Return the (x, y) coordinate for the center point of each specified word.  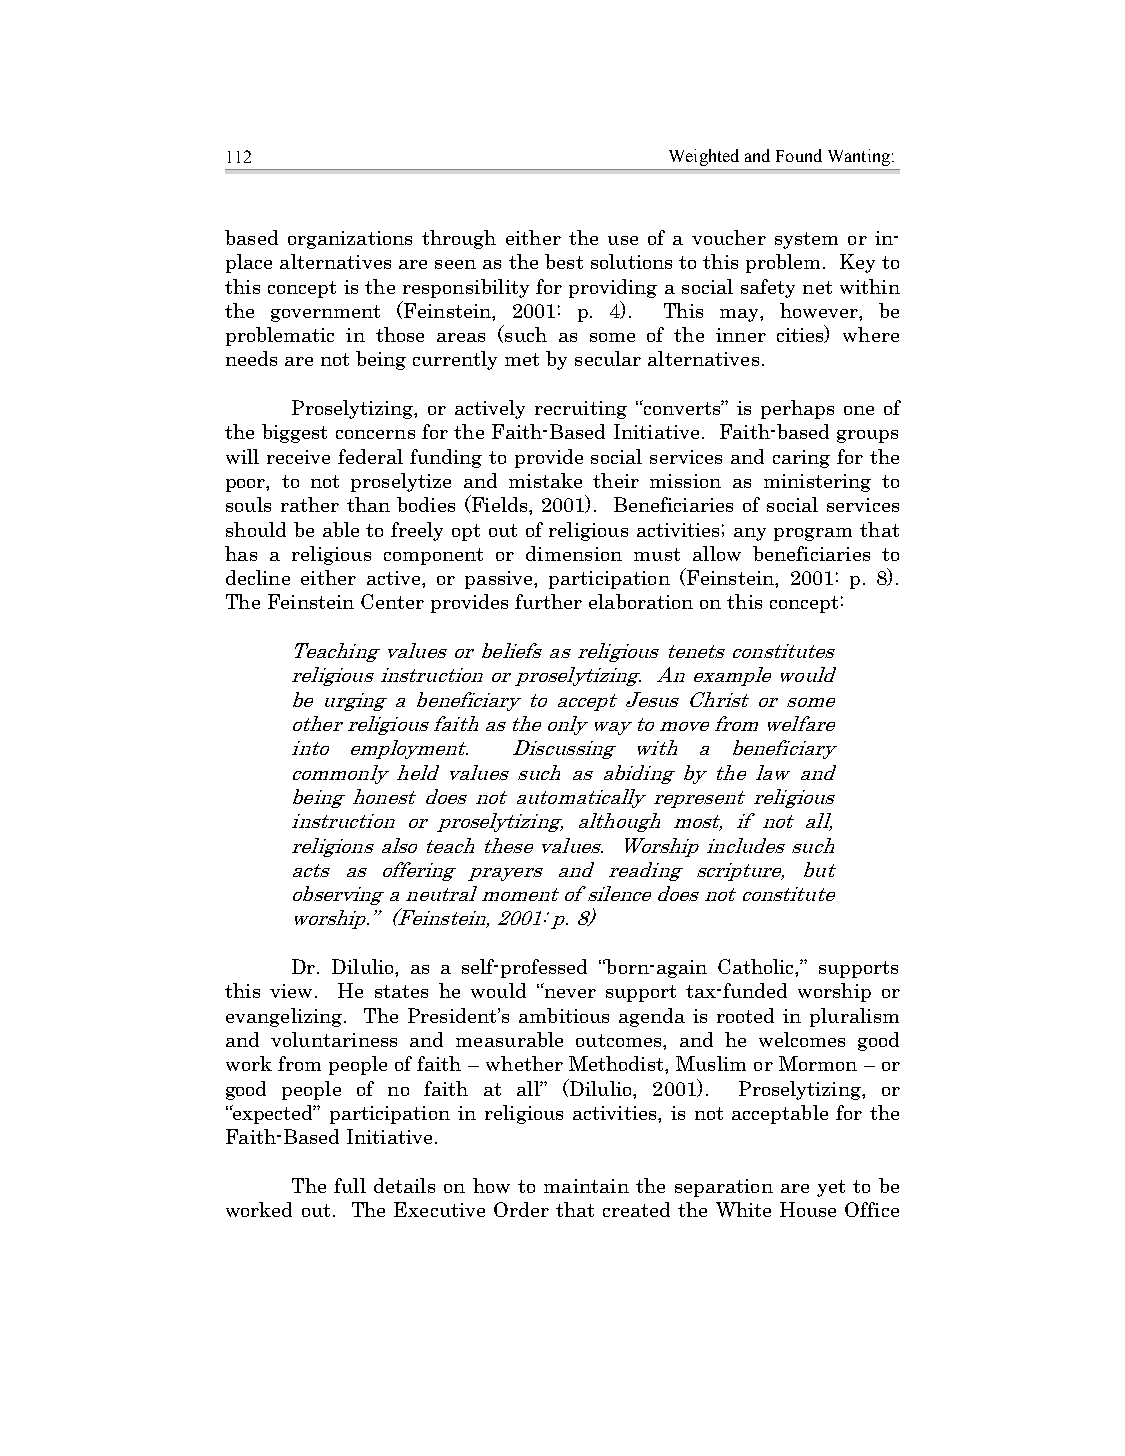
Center (392, 601)
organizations (350, 240)
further (548, 601)
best (564, 261)
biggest (294, 433)
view (291, 991)
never (569, 992)
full (350, 1185)
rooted (745, 1015)
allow (717, 553)
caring (801, 459)
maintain (586, 1186)
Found (799, 155)
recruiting (581, 410)
